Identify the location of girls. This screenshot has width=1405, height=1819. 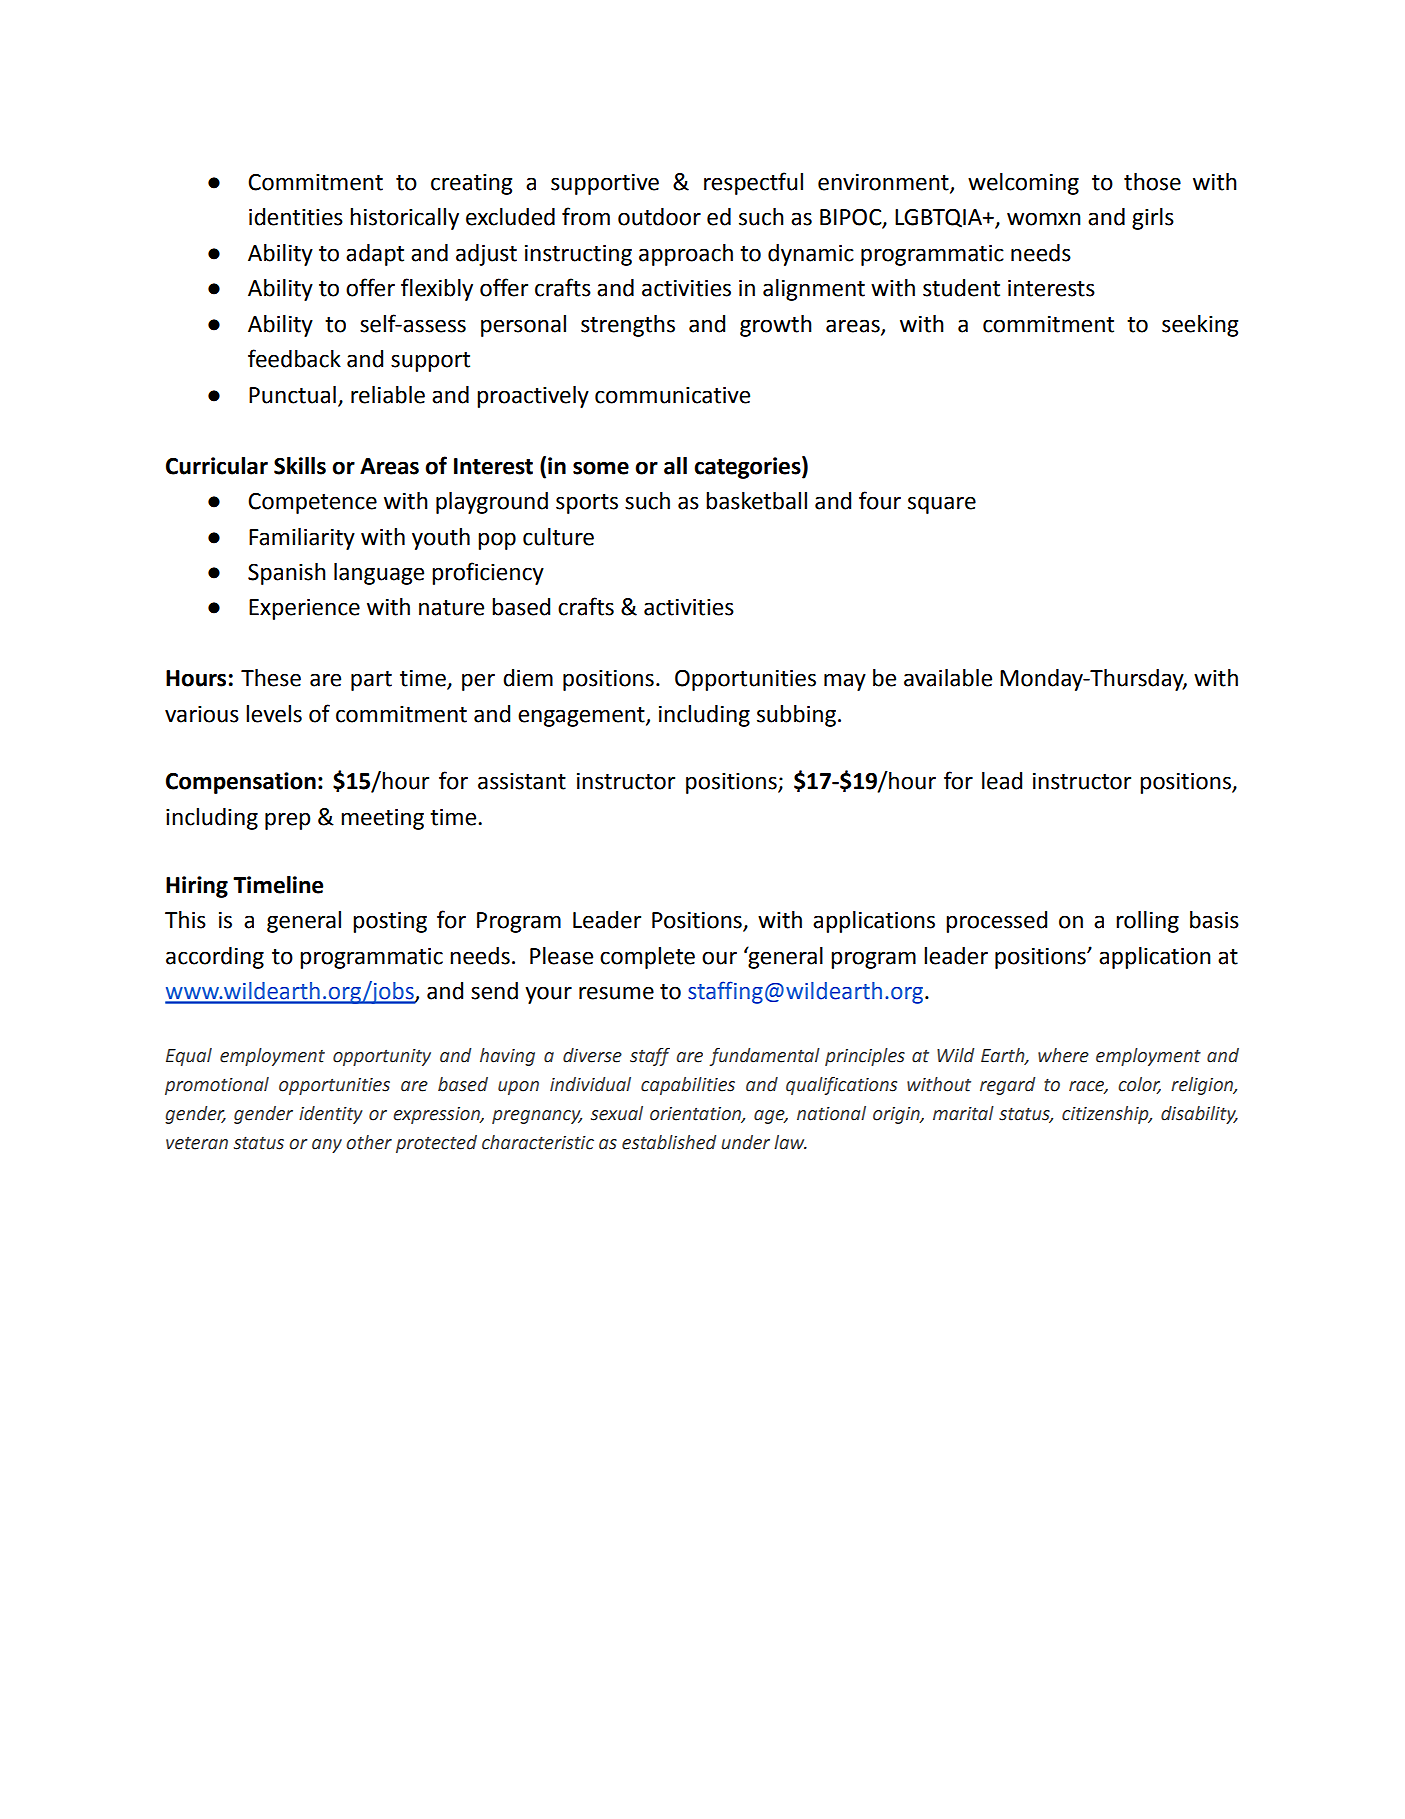
(1153, 219).
